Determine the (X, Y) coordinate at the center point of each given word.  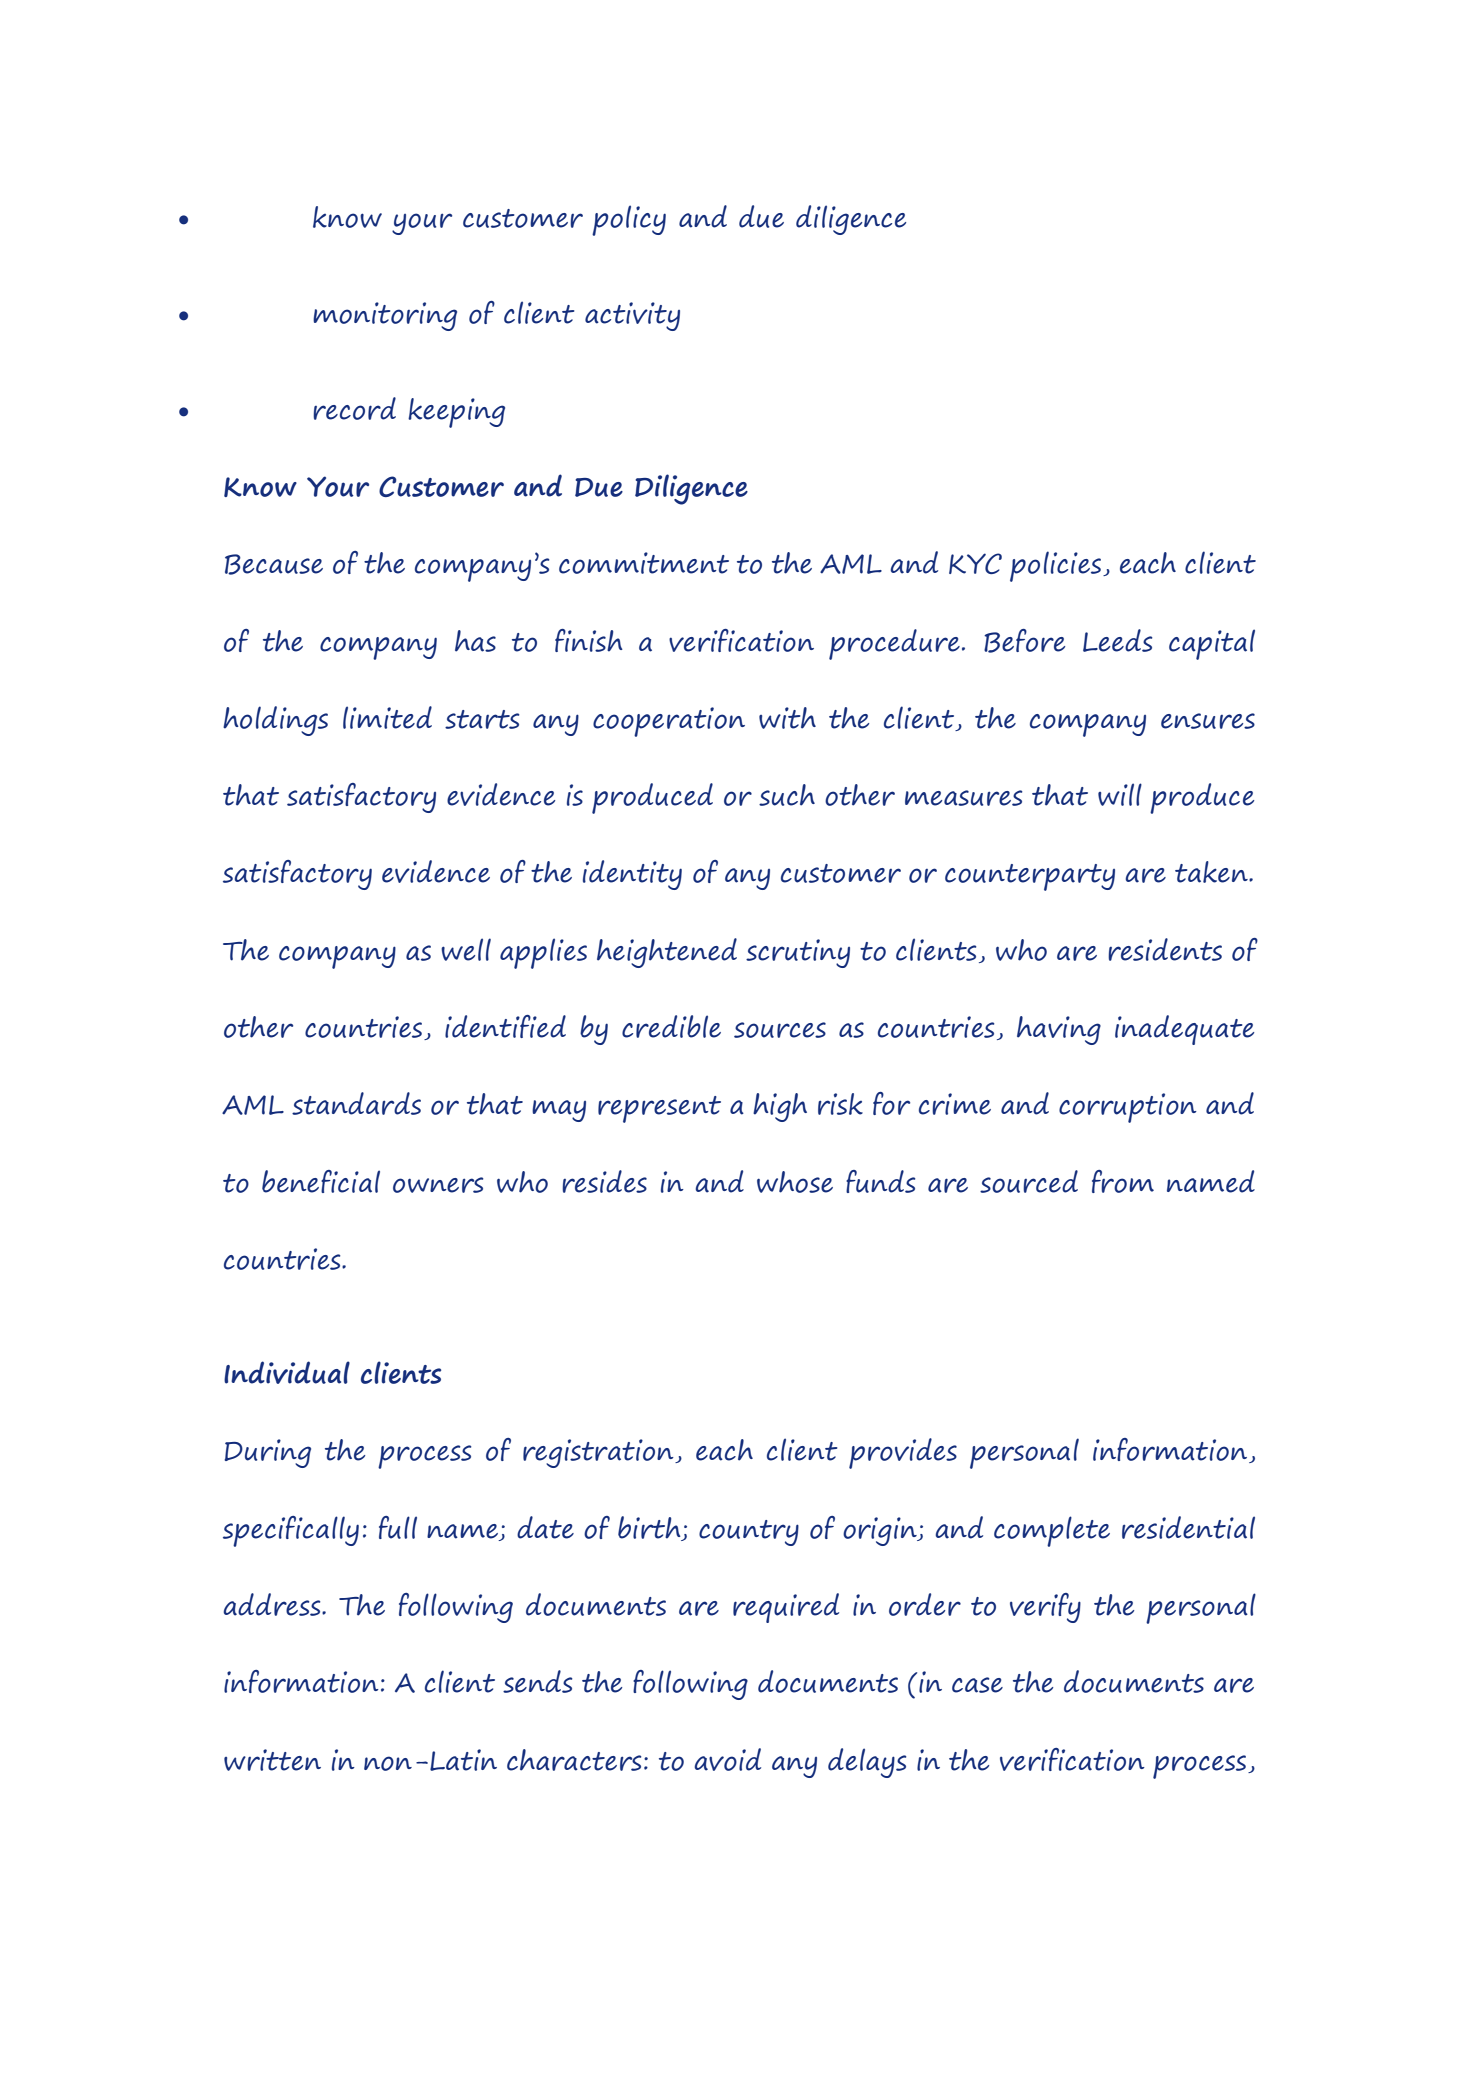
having (1059, 1030)
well (466, 949)
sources (780, 1030)
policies (1055, 566)
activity (632, 316)
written (272, 1760)
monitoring (385, 316)
